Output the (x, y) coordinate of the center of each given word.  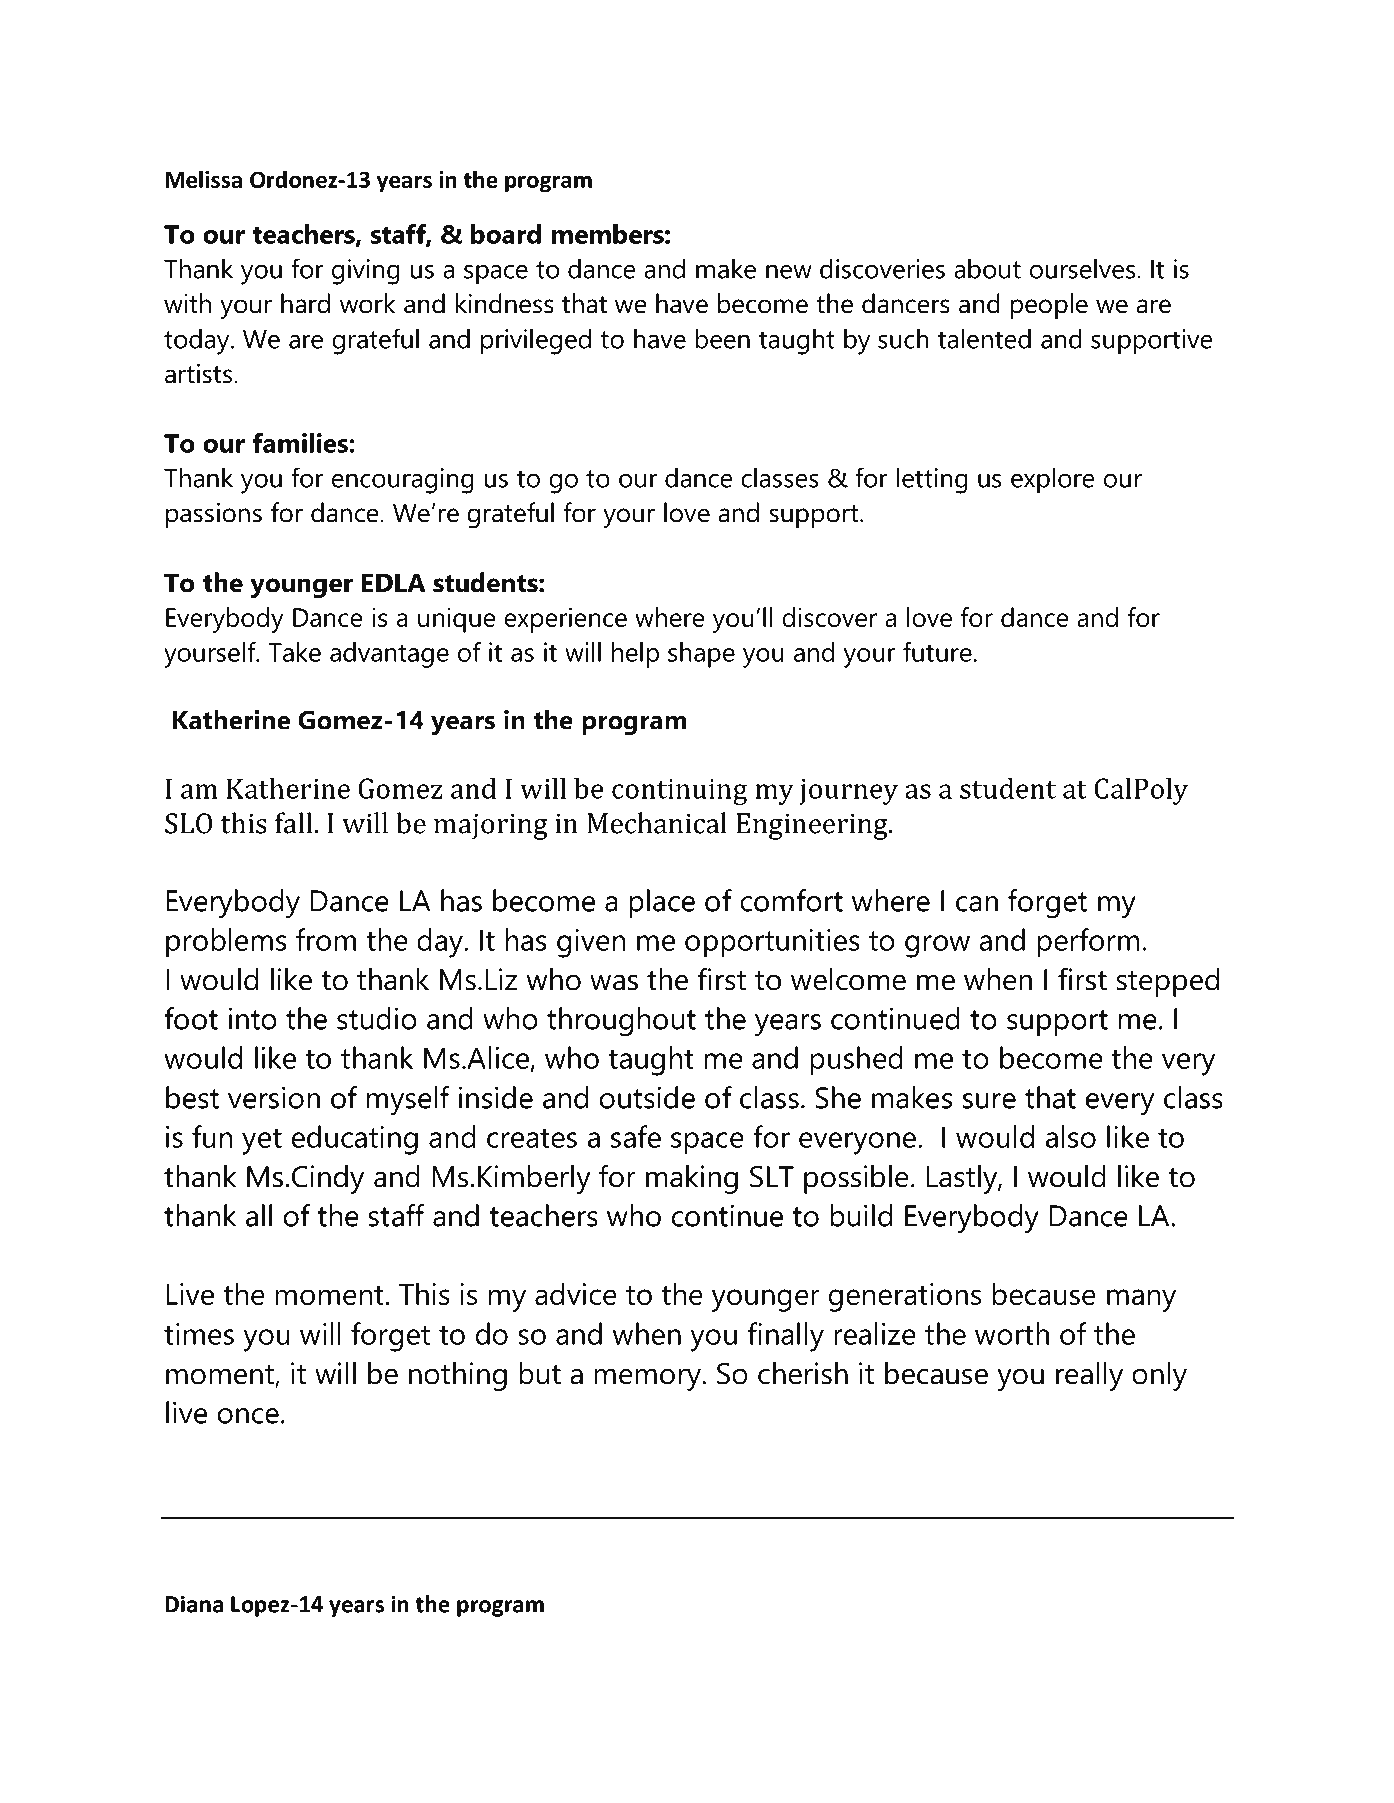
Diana (194, 1604)
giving (366, 272)
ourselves (1082, 268)
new (789, 271)
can (977, 904)
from (326, 939)
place (662, 903)
